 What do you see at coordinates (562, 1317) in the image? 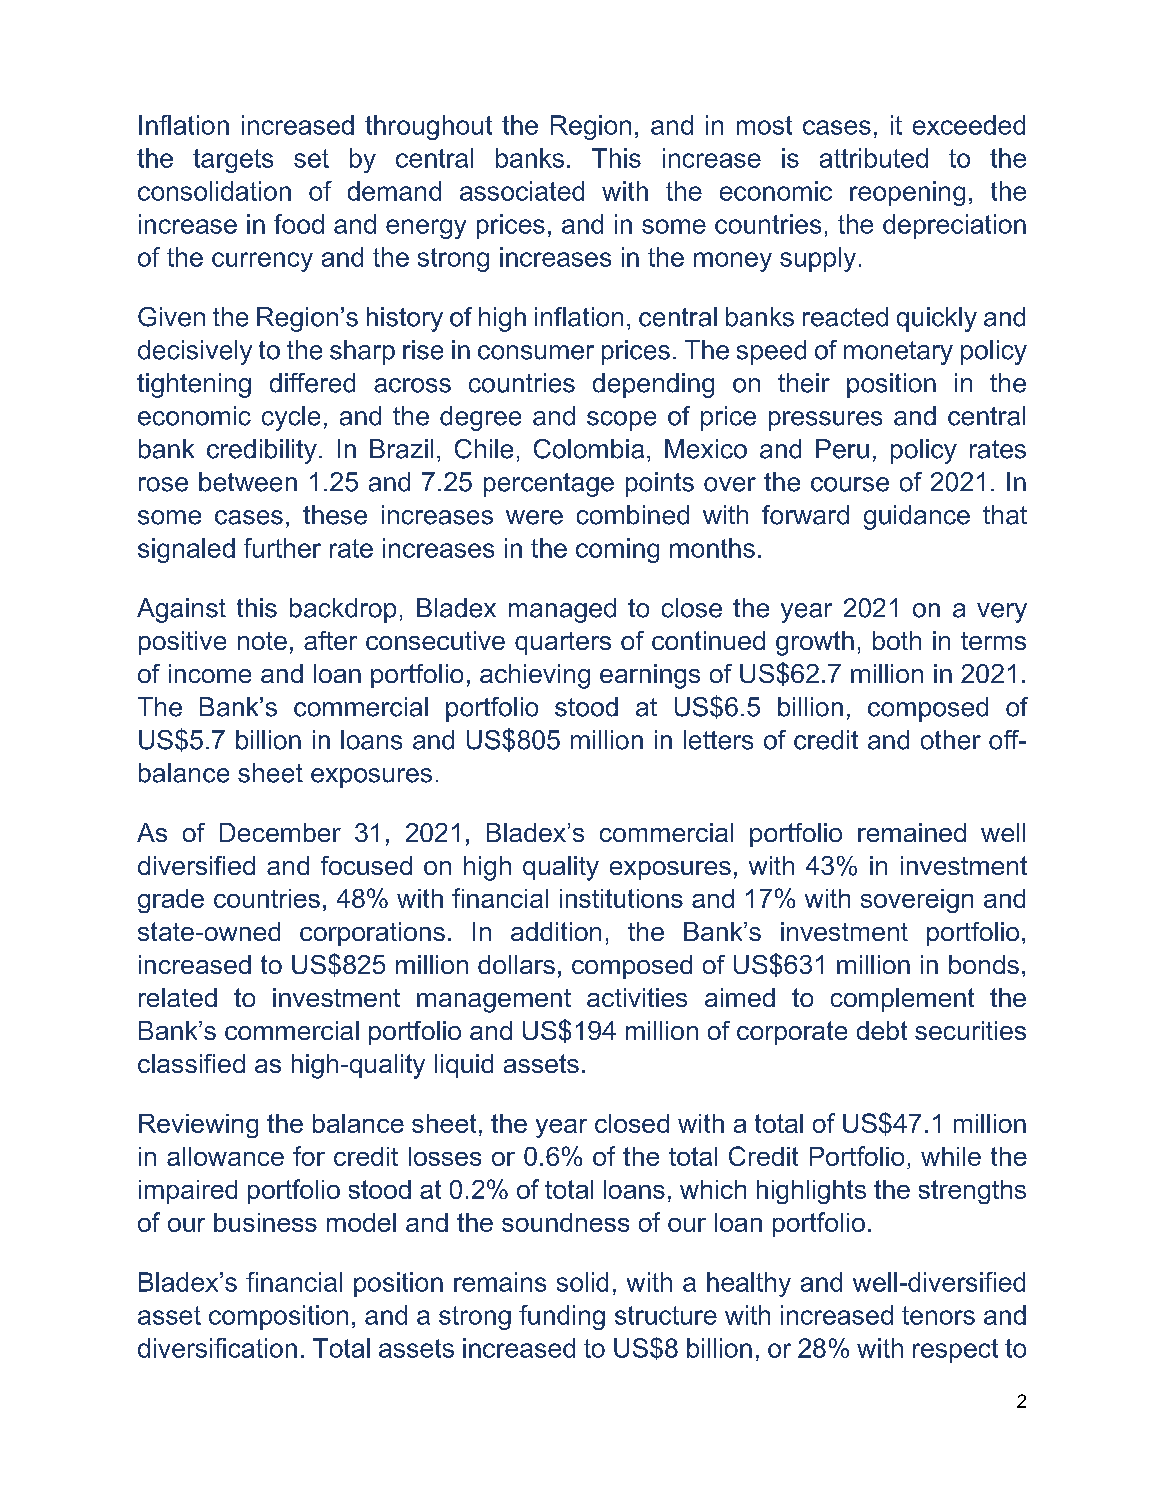
I see `funding` at bounding box center [562, 1317].
